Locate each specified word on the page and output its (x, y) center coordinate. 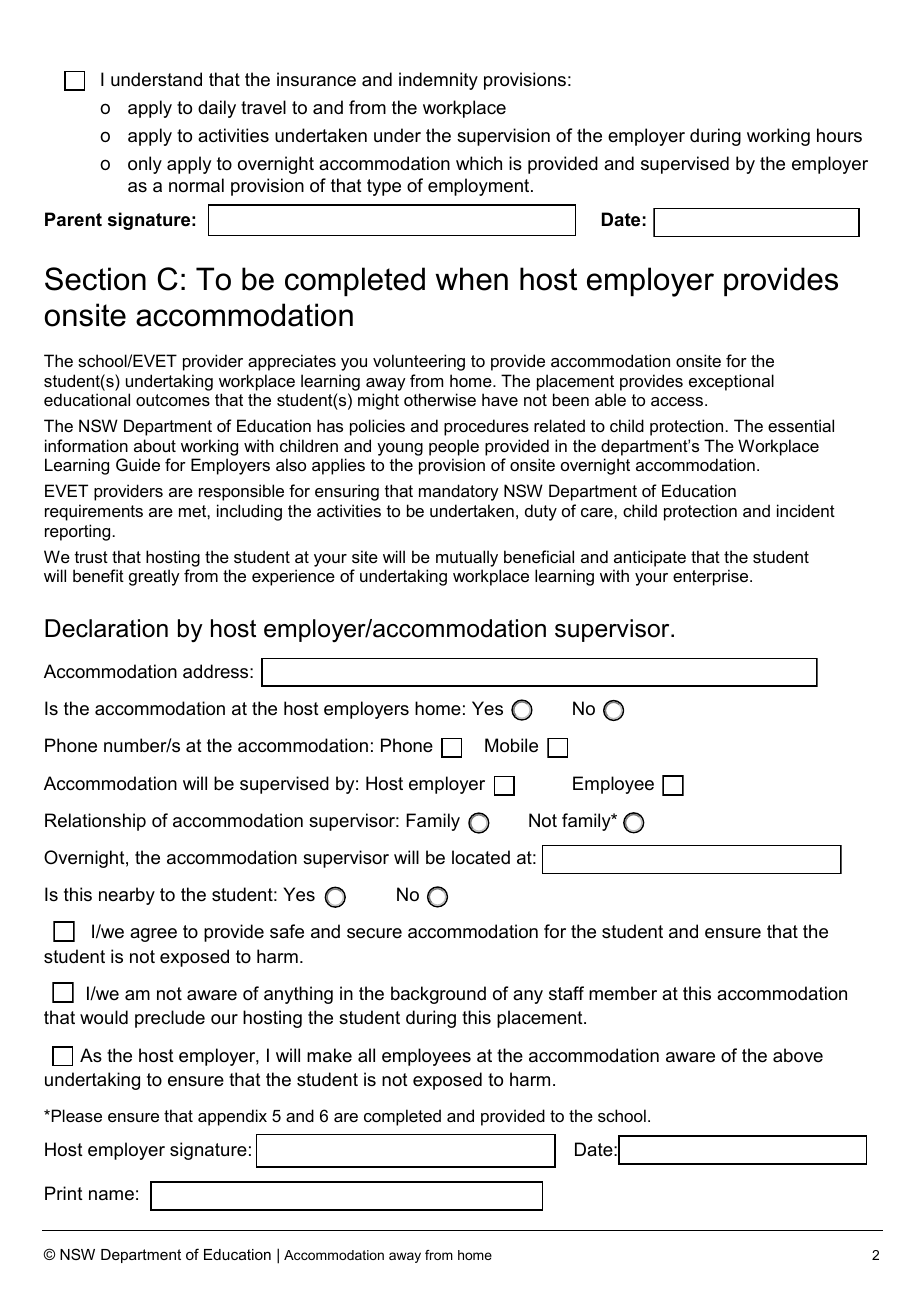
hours (839, 135)
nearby (127, 896)
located (481, 857)
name (111, 1195)
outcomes (173, 400)
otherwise (440, 399)
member (623, 993)
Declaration (106, 628)
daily (217, 109)
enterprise (712, 577)
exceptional (731, 382)
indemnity (438, 81)
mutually (467, 558)
